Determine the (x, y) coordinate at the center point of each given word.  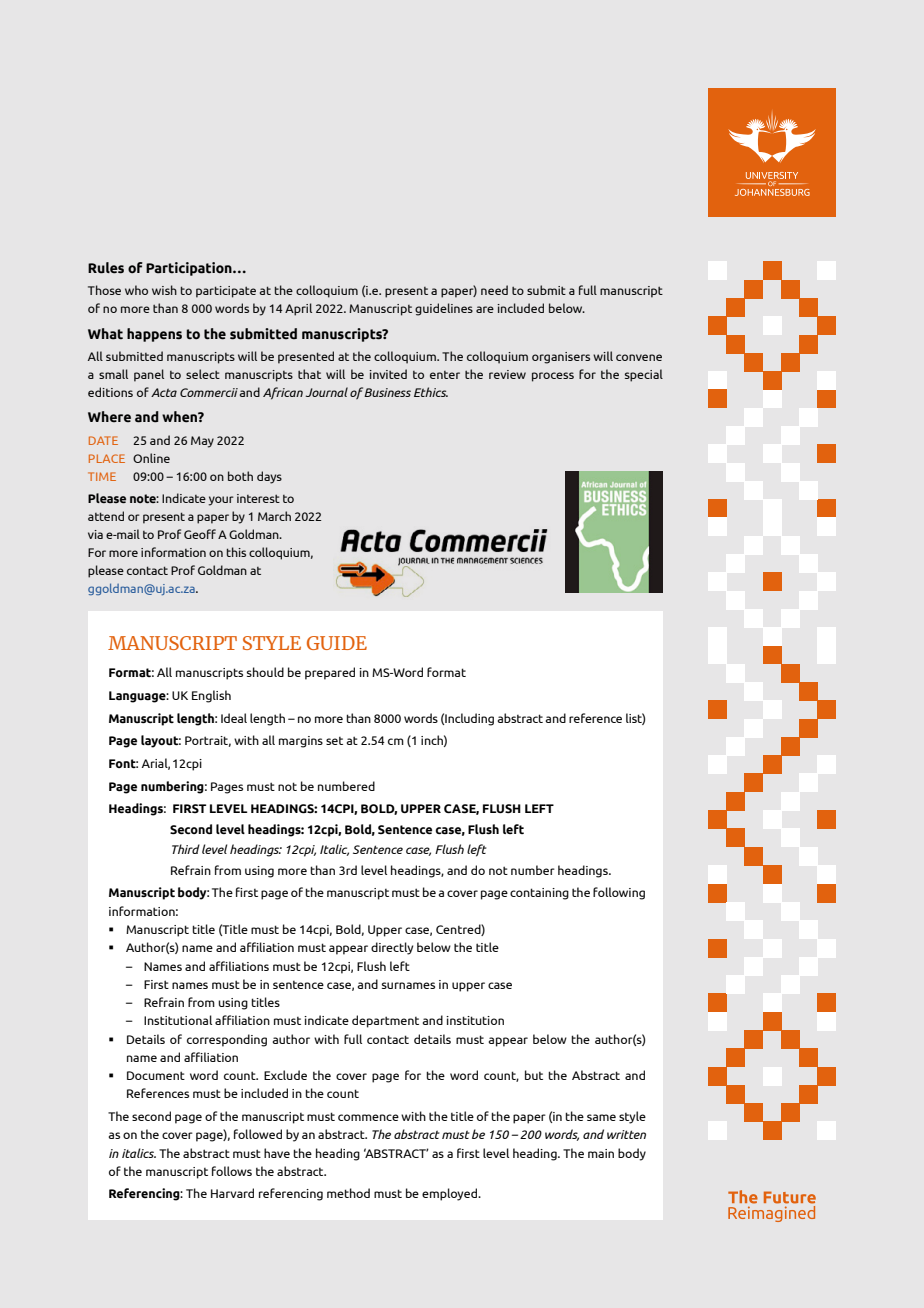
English (211, 696)
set (334, 741)
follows (232, 1171)
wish (164, 290)
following (619, 893)
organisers (561, 358)
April (298, 309)
